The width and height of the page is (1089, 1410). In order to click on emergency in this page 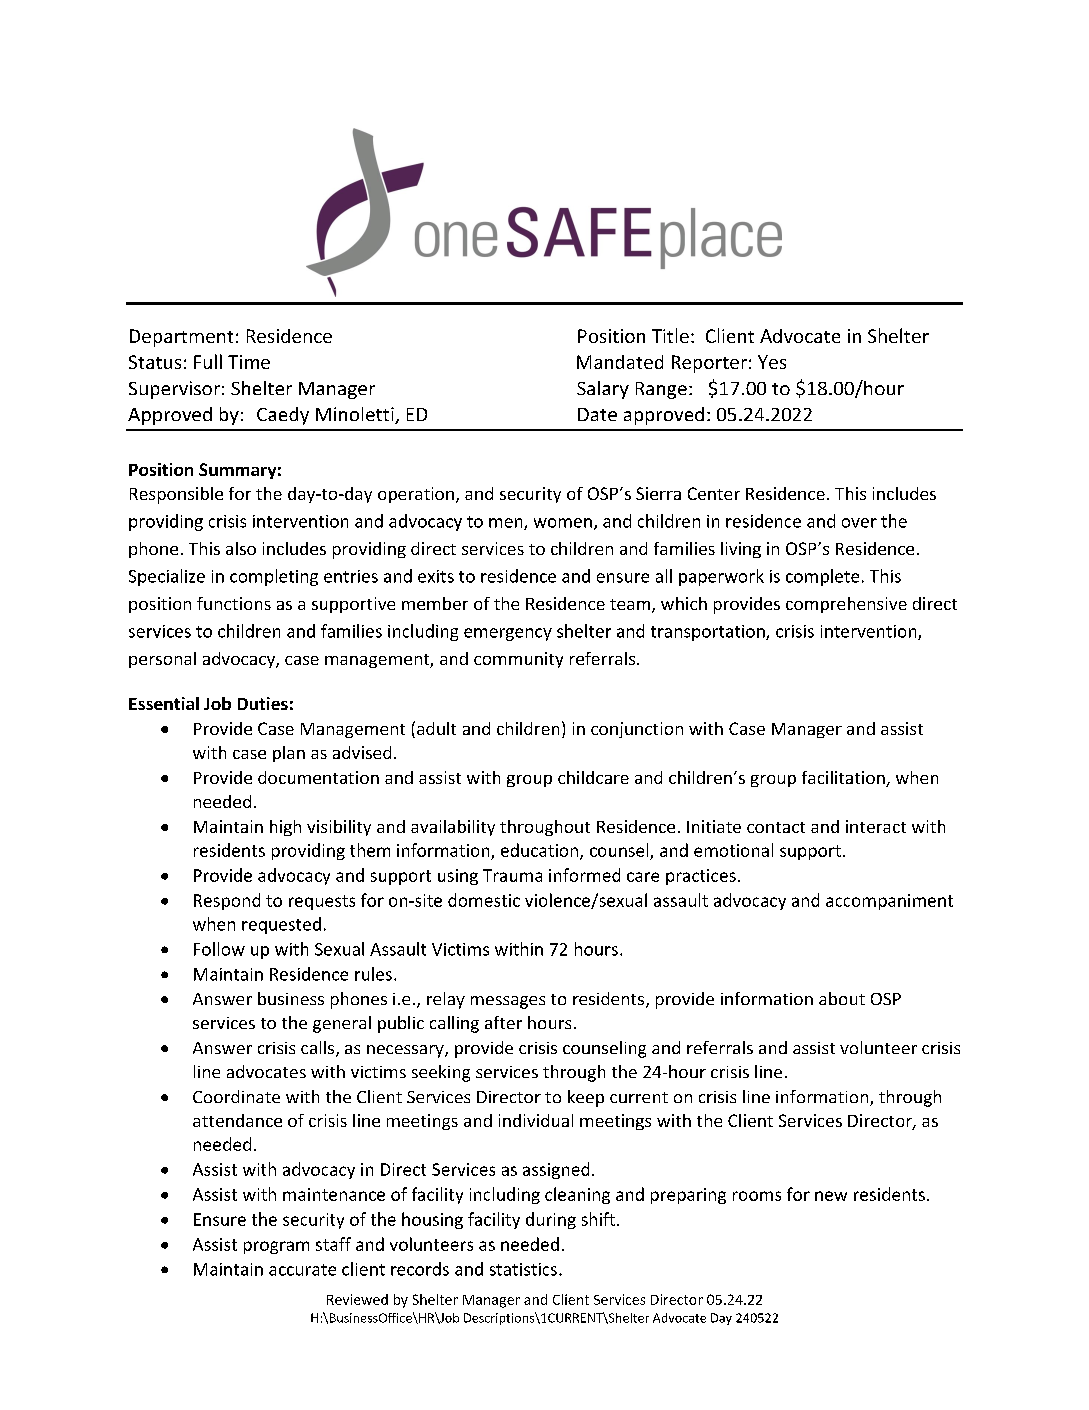, I will do `click(508, 634)`.
